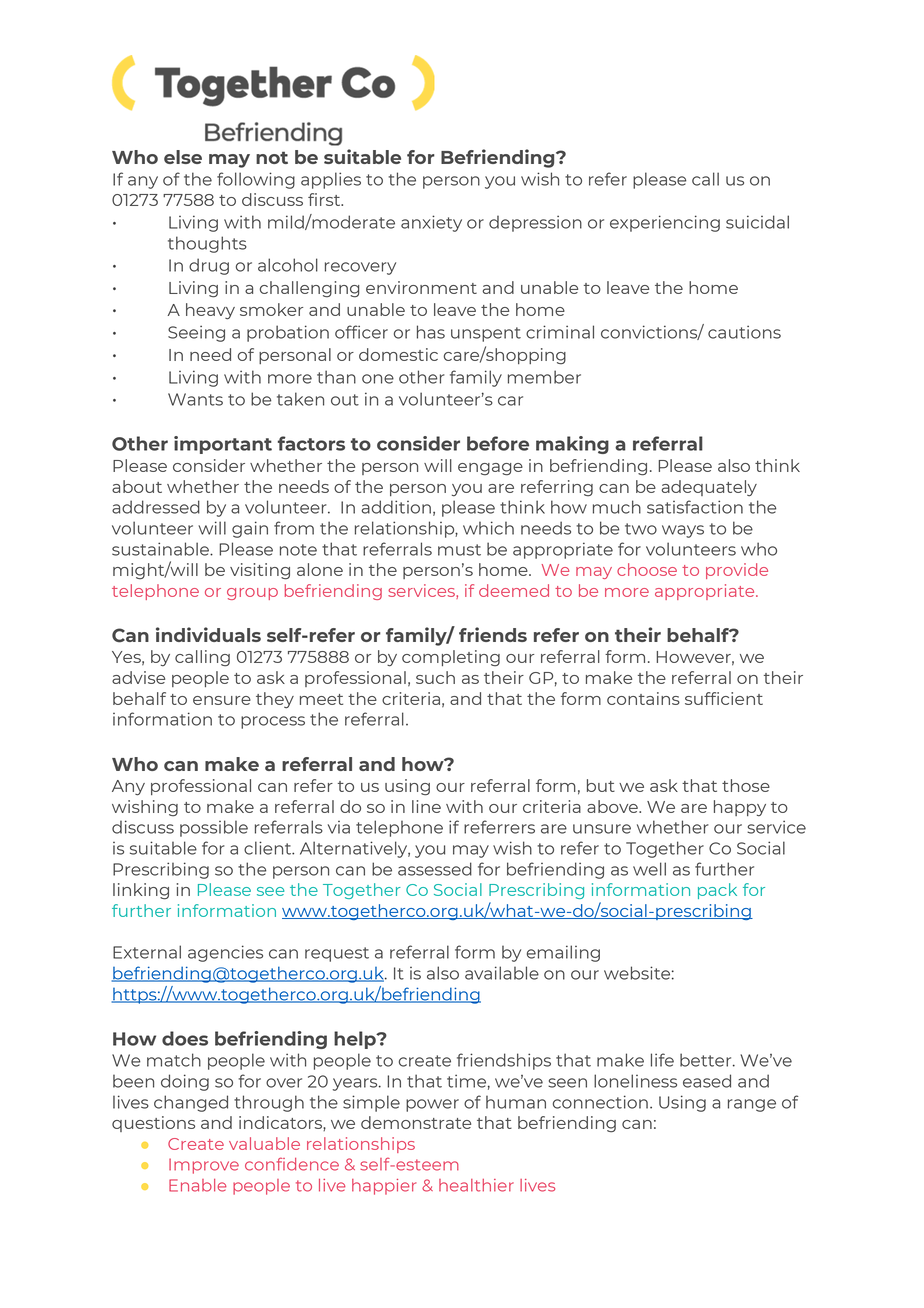  What do you see at coordinates (476, 1185) in the page?
I see `healthier` at bounding box center [476, 1185].
